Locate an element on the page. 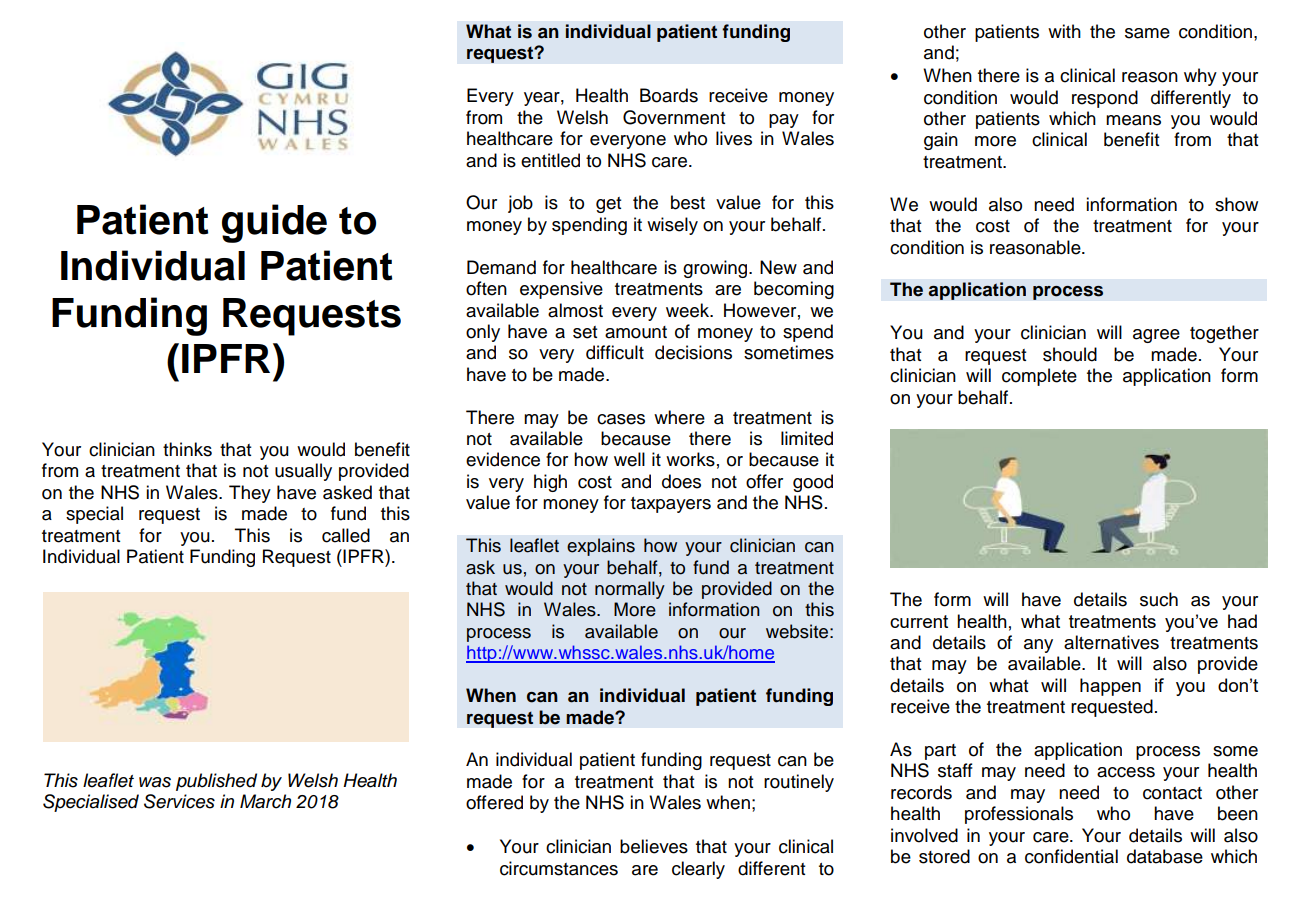 Image resolution: width=1308 pixels, height=924 pixels. guide is located at coordinates (274, 223).
